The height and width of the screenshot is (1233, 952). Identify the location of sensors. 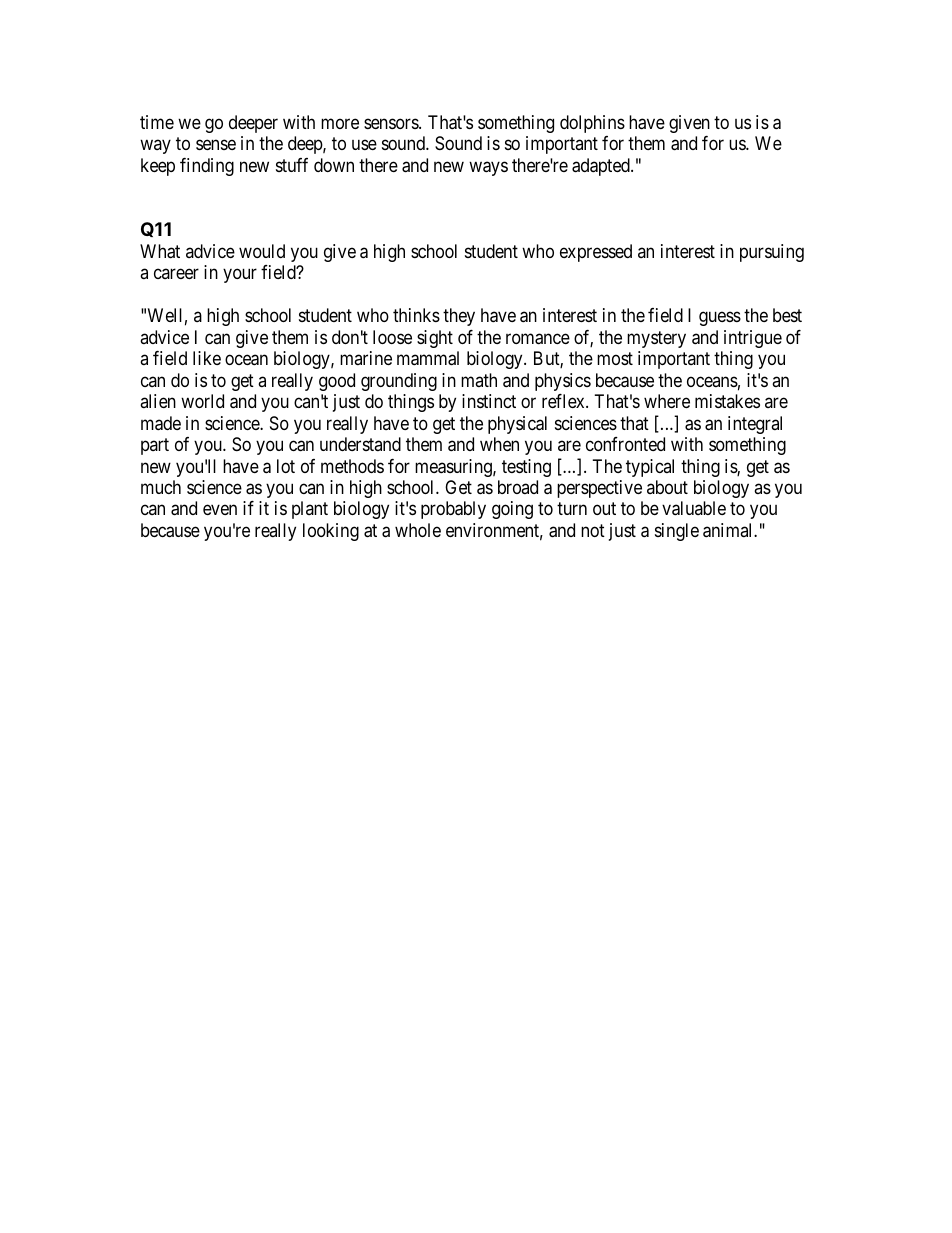
(392, 123).
